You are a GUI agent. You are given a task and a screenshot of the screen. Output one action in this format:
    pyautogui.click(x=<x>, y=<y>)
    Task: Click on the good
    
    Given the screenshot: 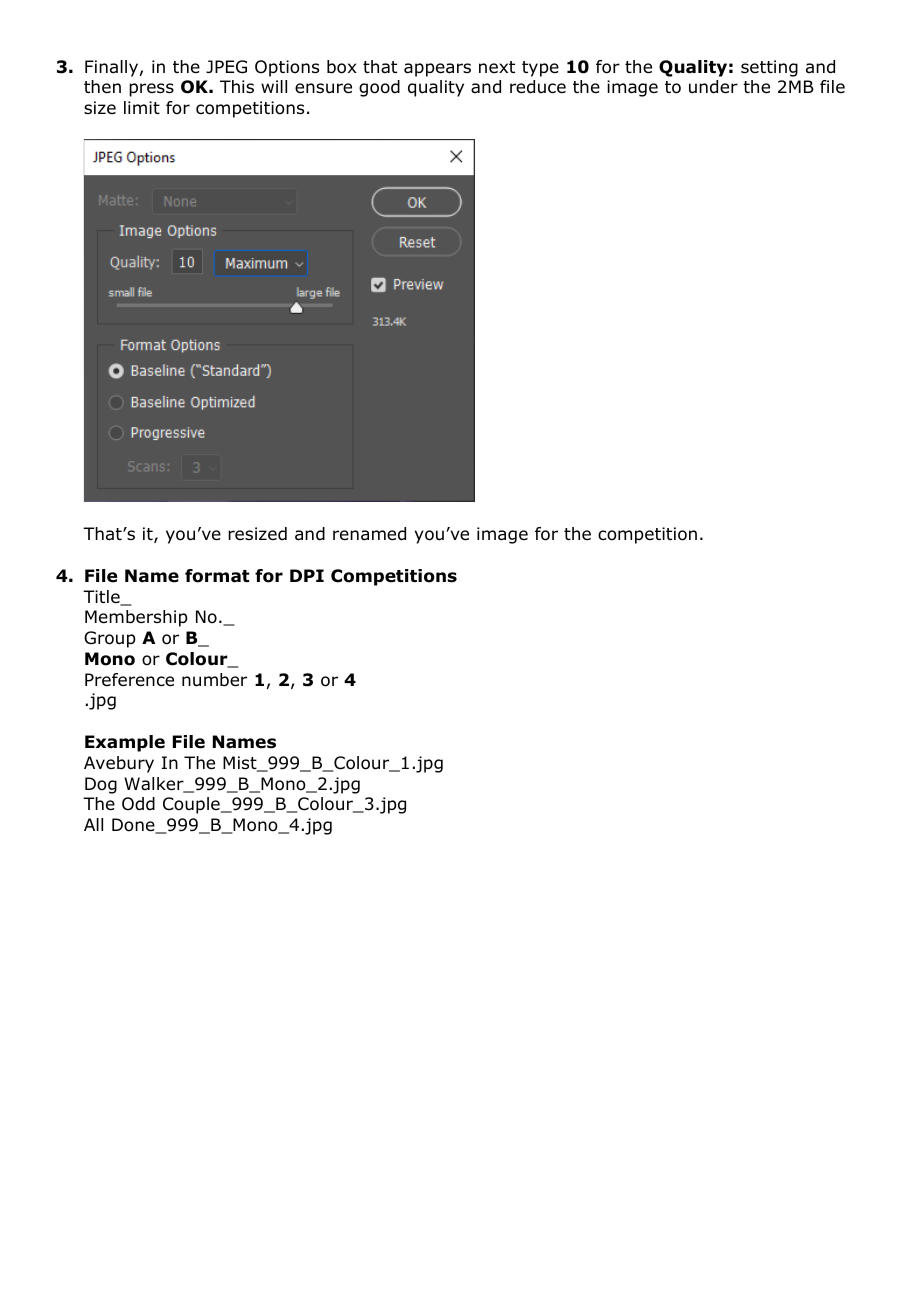 What is the action you would take?
    pyautogui.click(x=379, y=88)
